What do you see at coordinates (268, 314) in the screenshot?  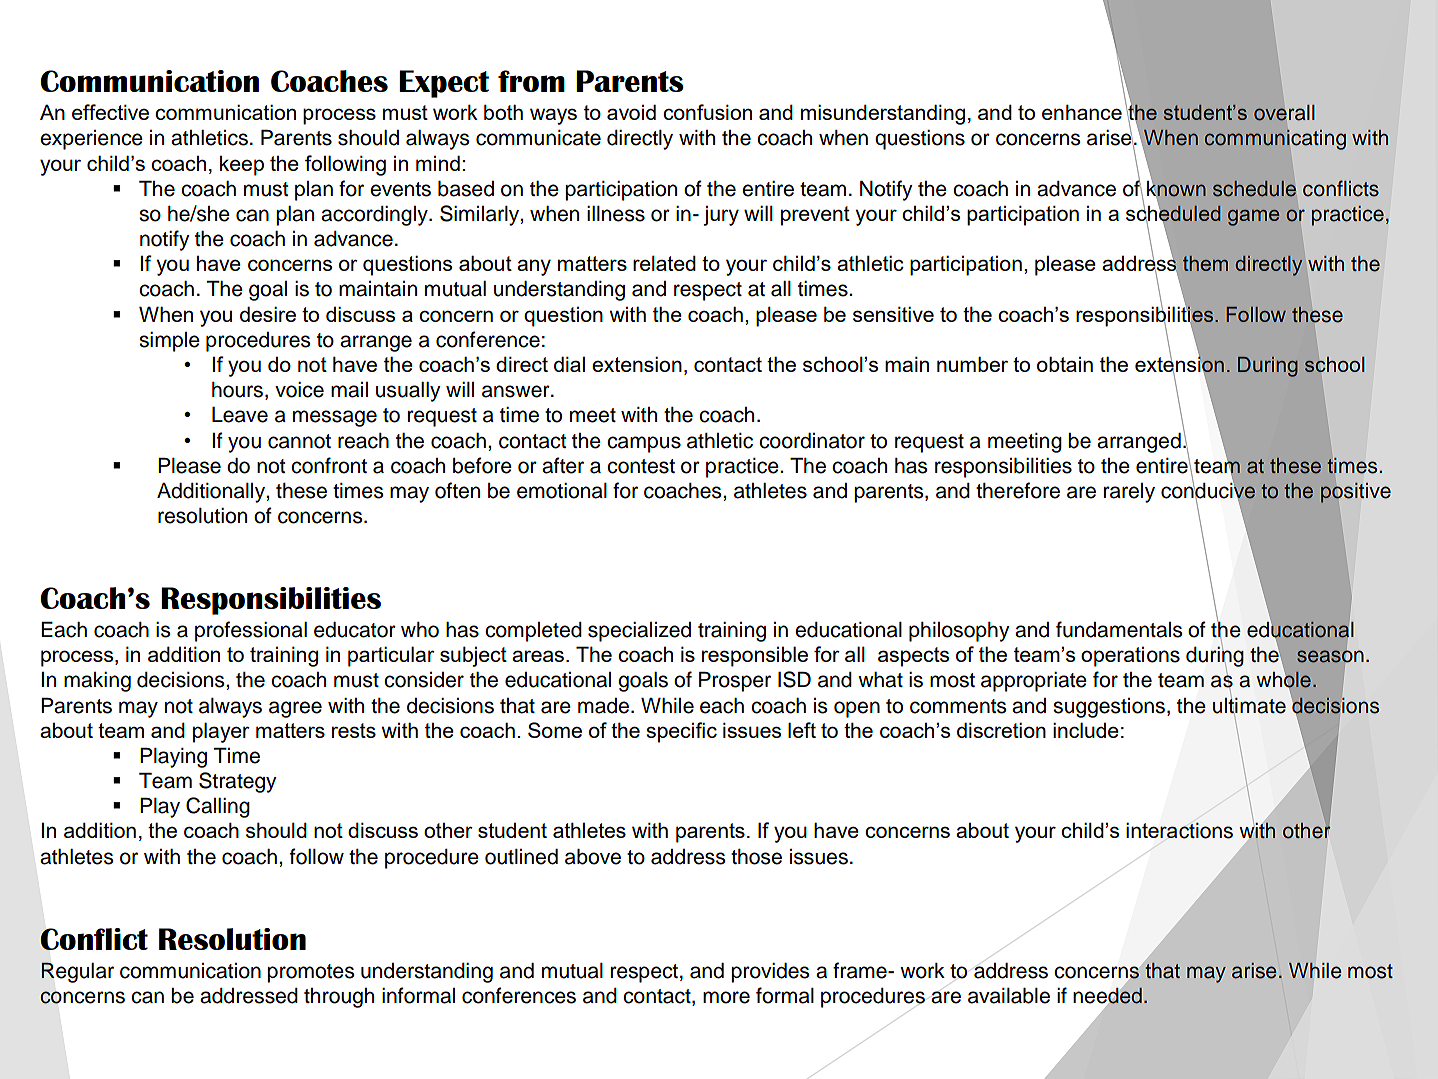 I see `desire` at bounding box center [268, 314].
